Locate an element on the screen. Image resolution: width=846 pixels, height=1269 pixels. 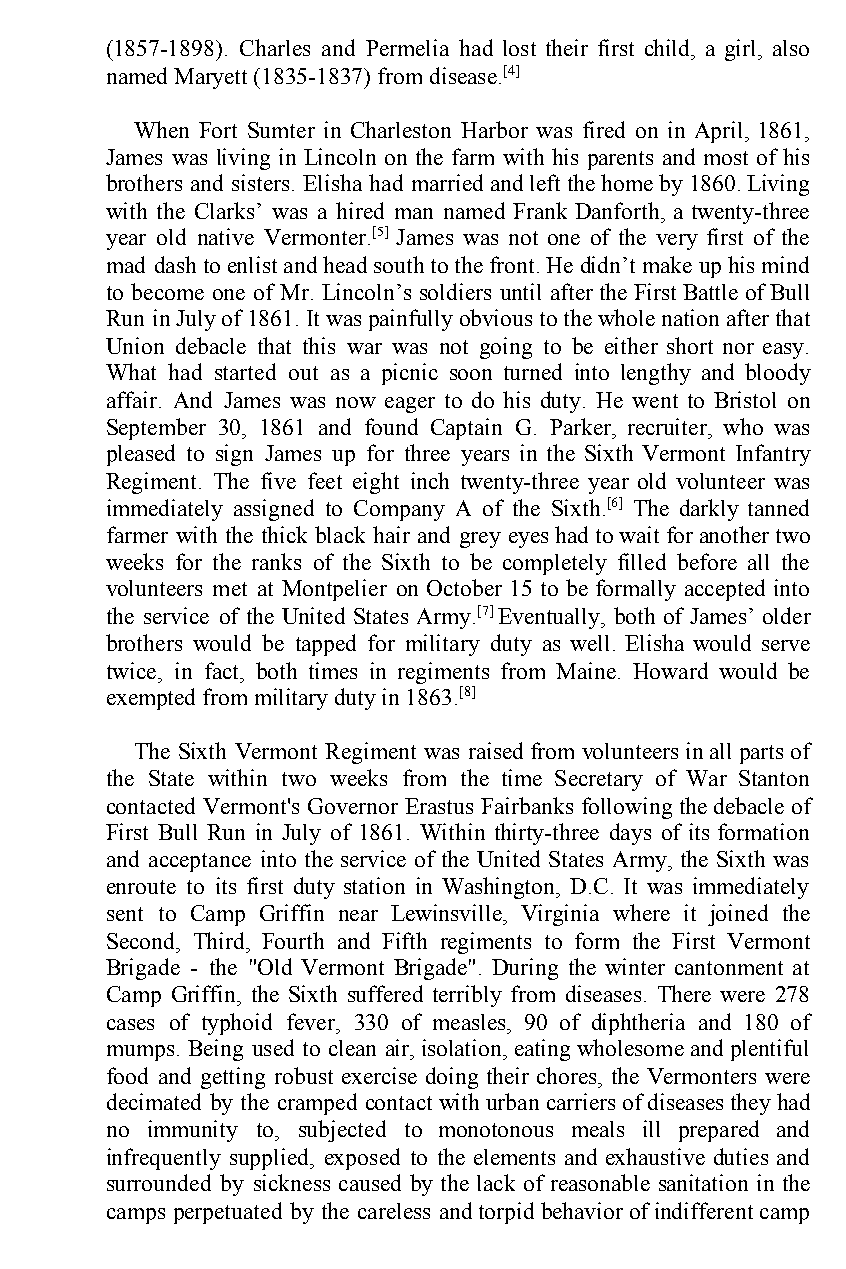
Harbor is located at coordinates (494, 129).
